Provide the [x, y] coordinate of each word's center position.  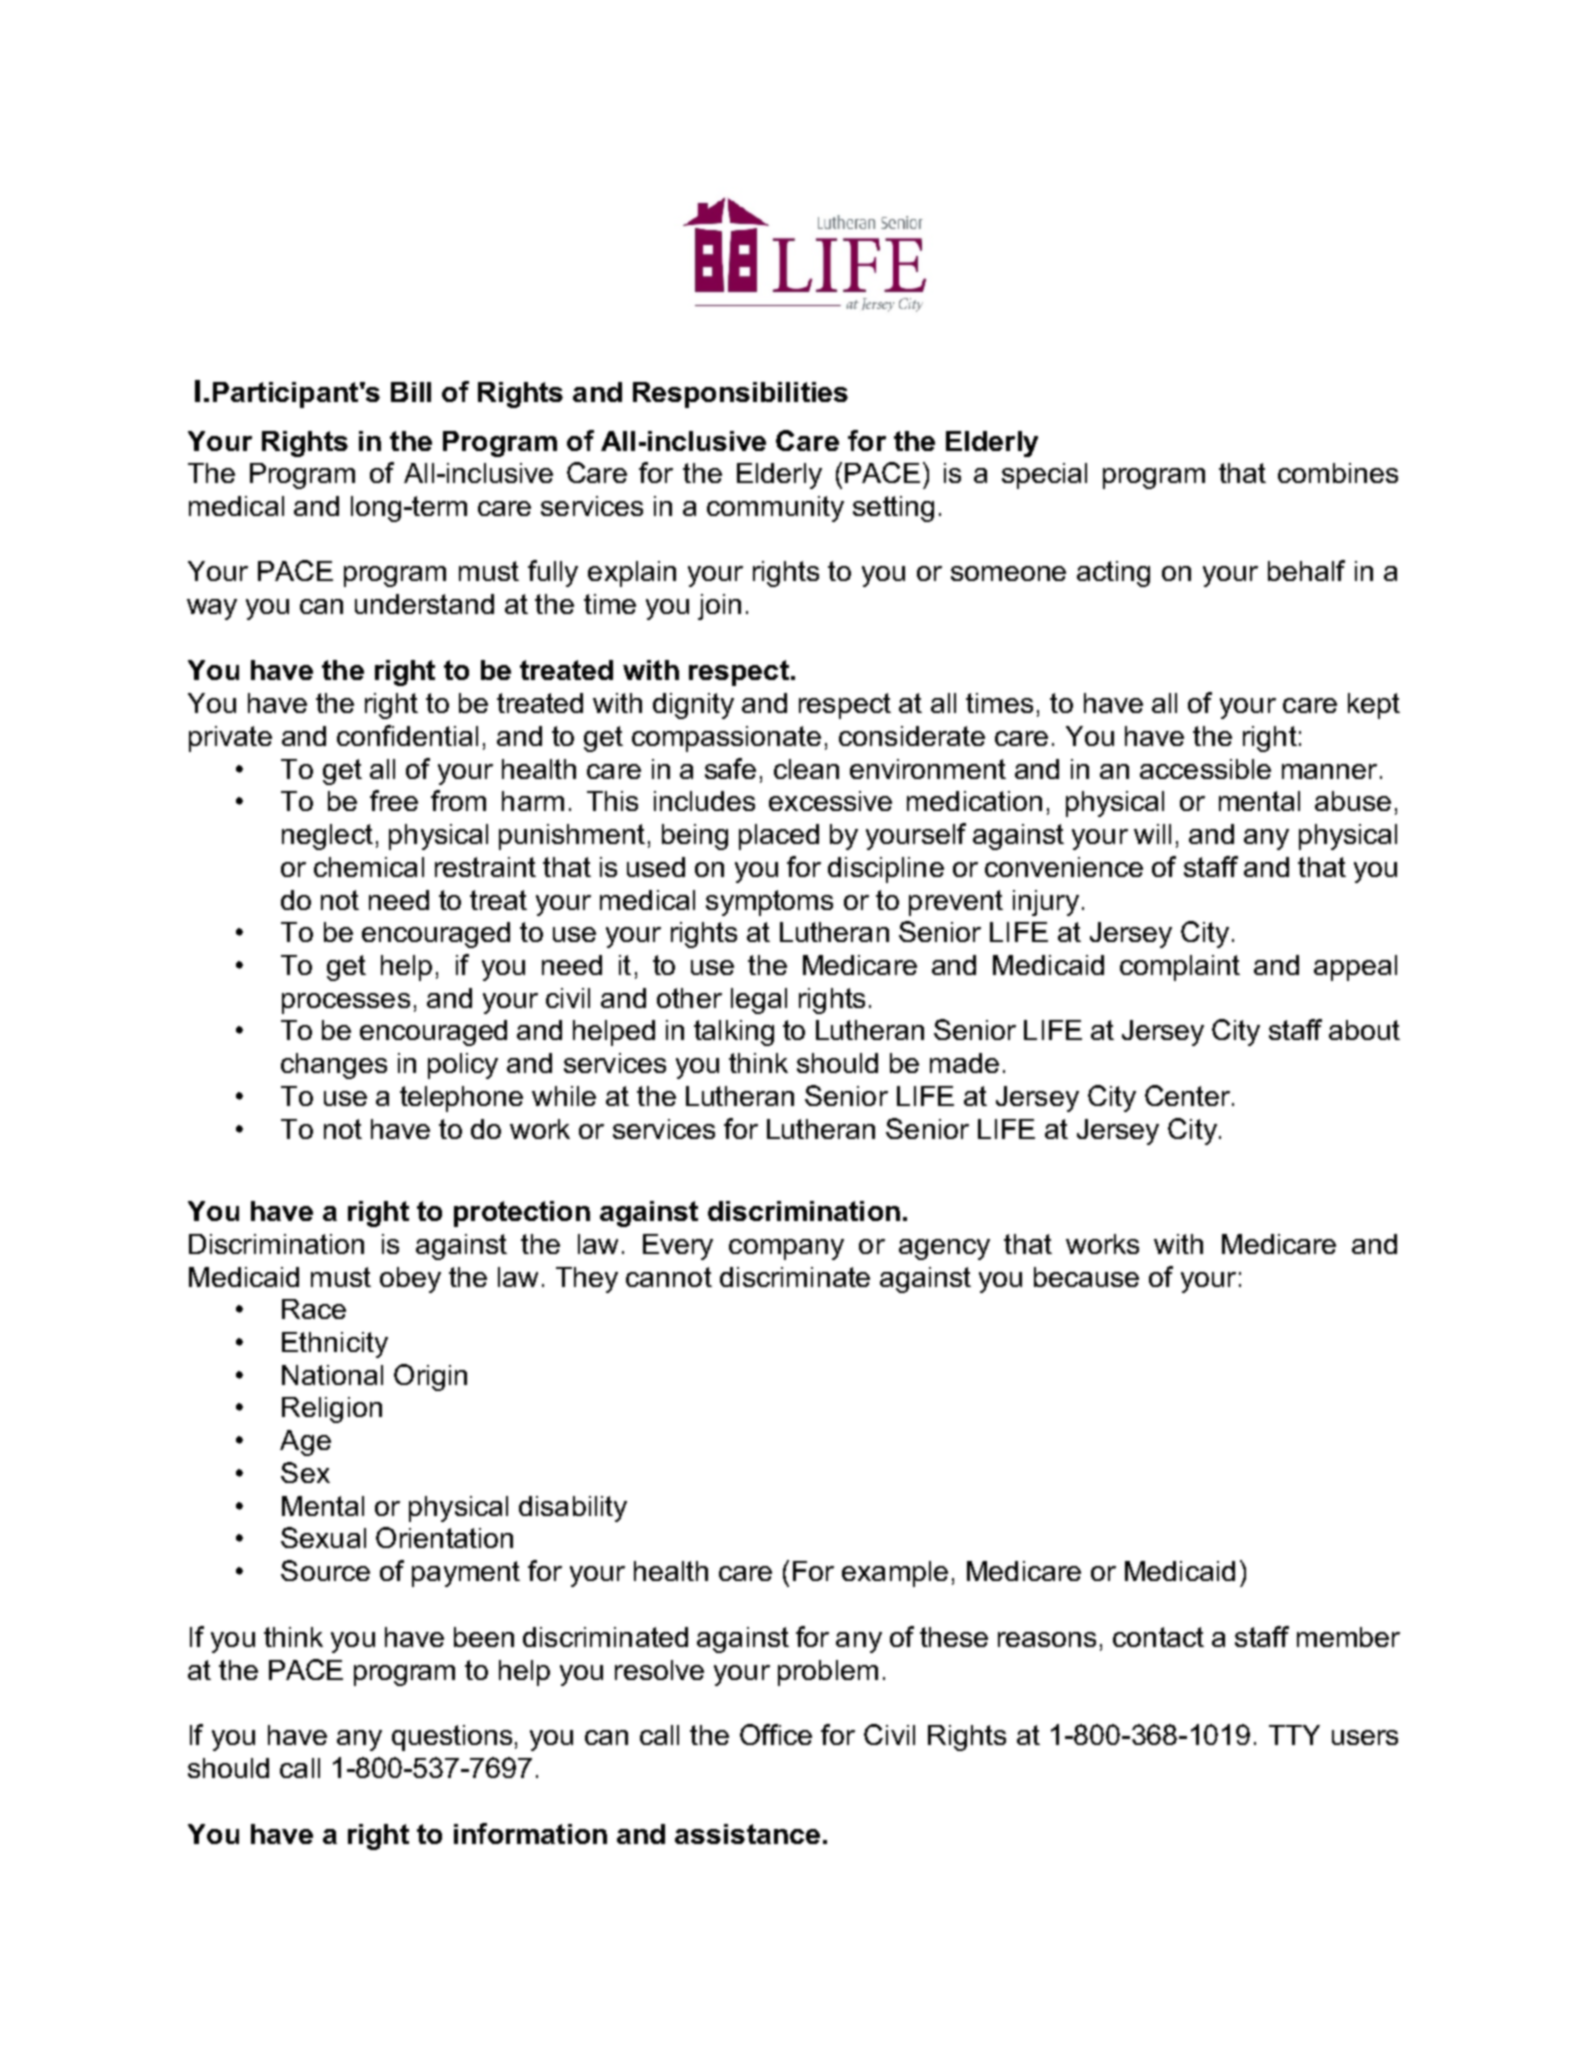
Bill [411, 392]
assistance [747, 1834]
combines [1338, 473]
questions [452, 1738]
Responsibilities [740, 395]
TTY [1294, 1735]
